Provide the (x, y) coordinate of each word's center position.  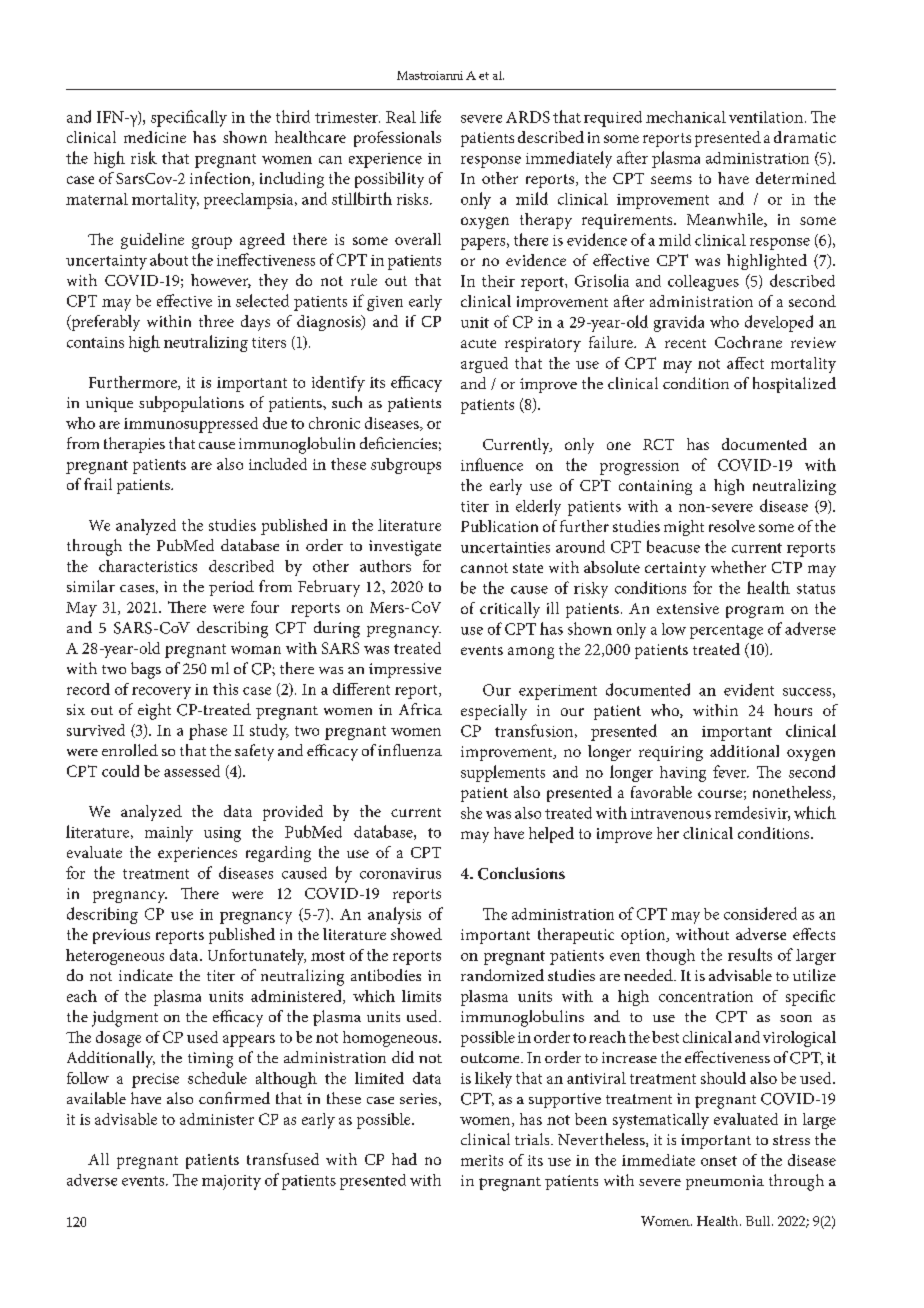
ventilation (766, 117)
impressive (405, 670)
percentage (726, 632)
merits (482, 1160)
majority (231, 1182)
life (430, 116)
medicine (155, 137)
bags (146, 670)
